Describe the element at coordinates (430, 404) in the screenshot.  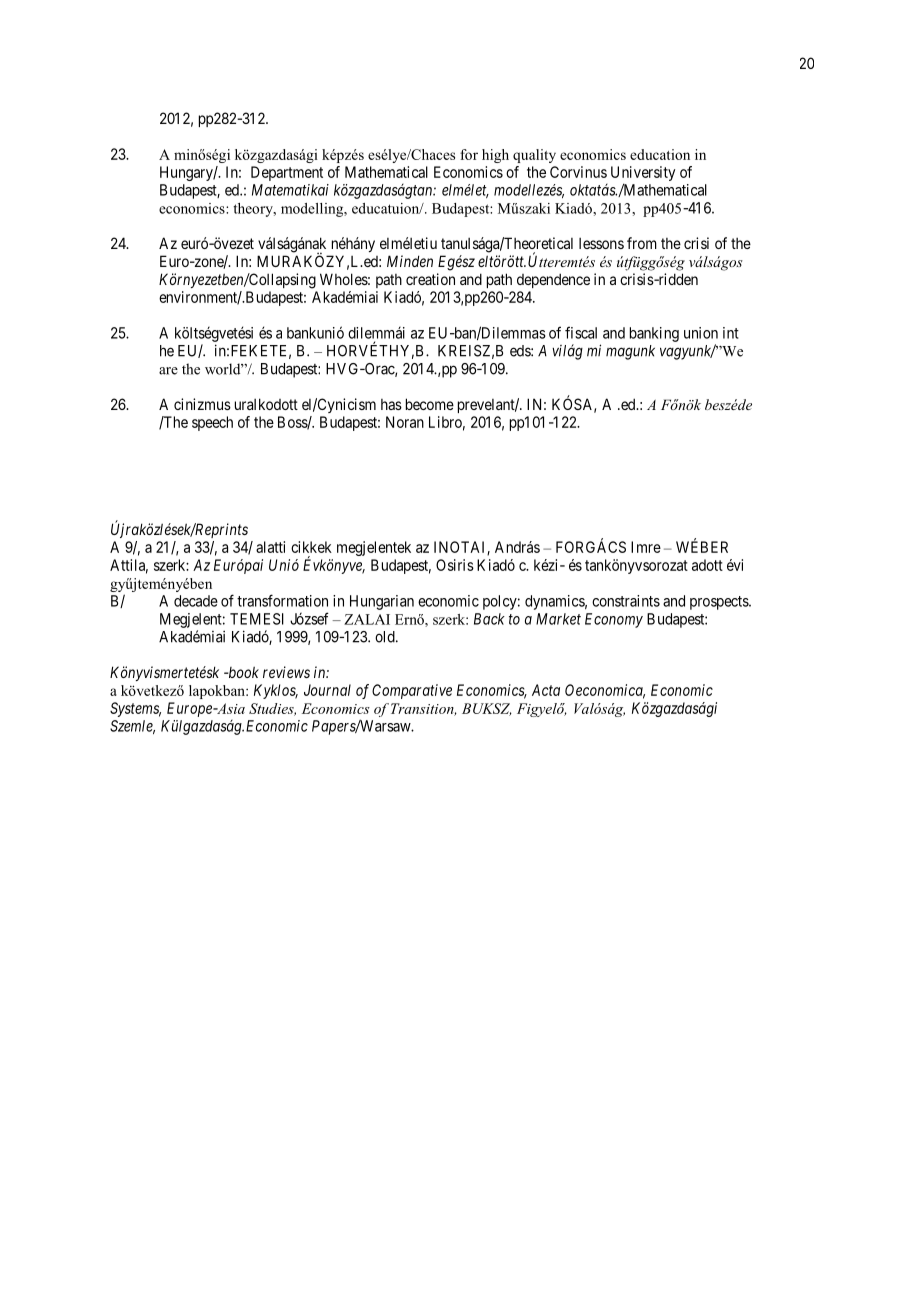
I see `become` at that location.
